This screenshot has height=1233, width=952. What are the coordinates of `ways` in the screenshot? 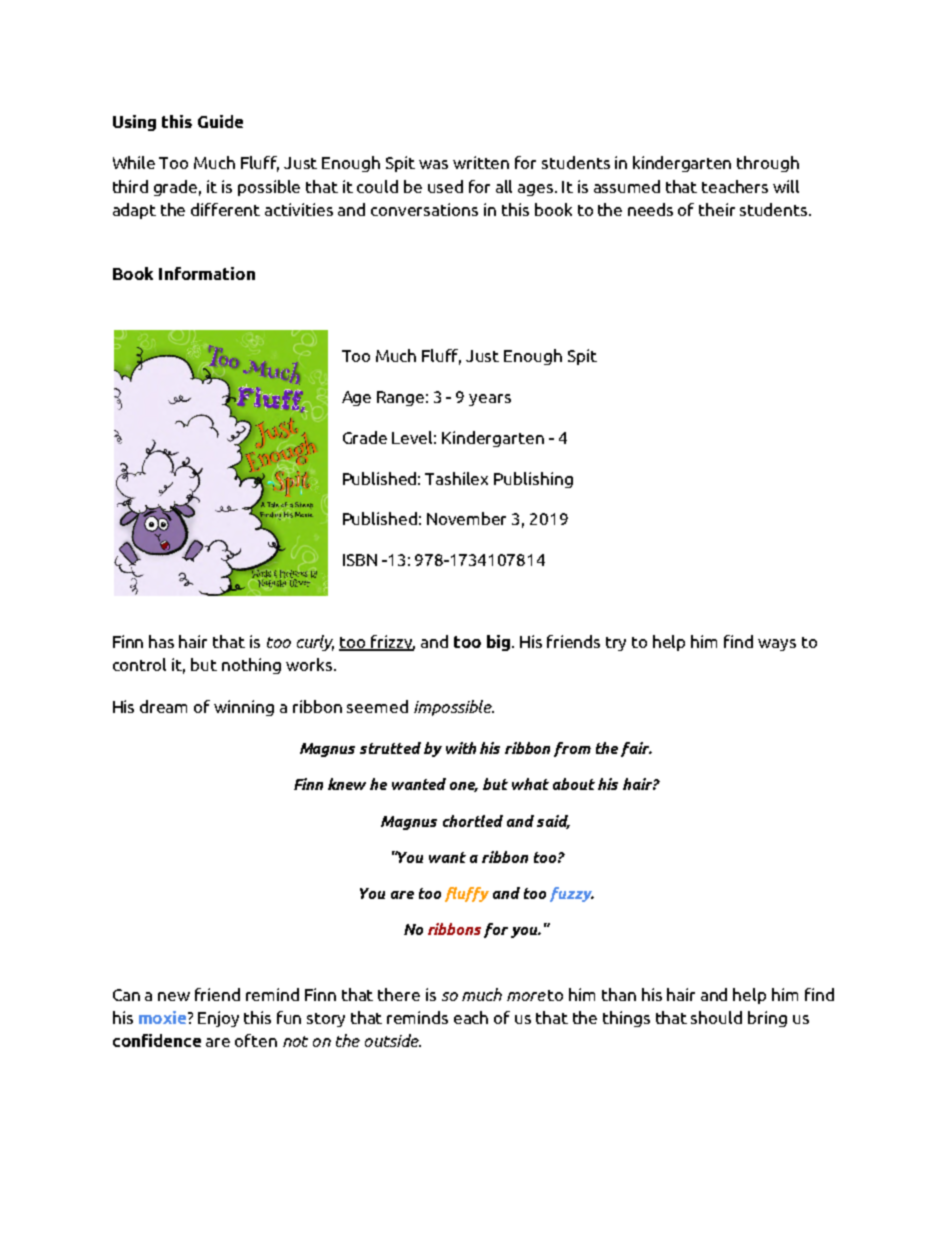 It's located at (777, 645).
